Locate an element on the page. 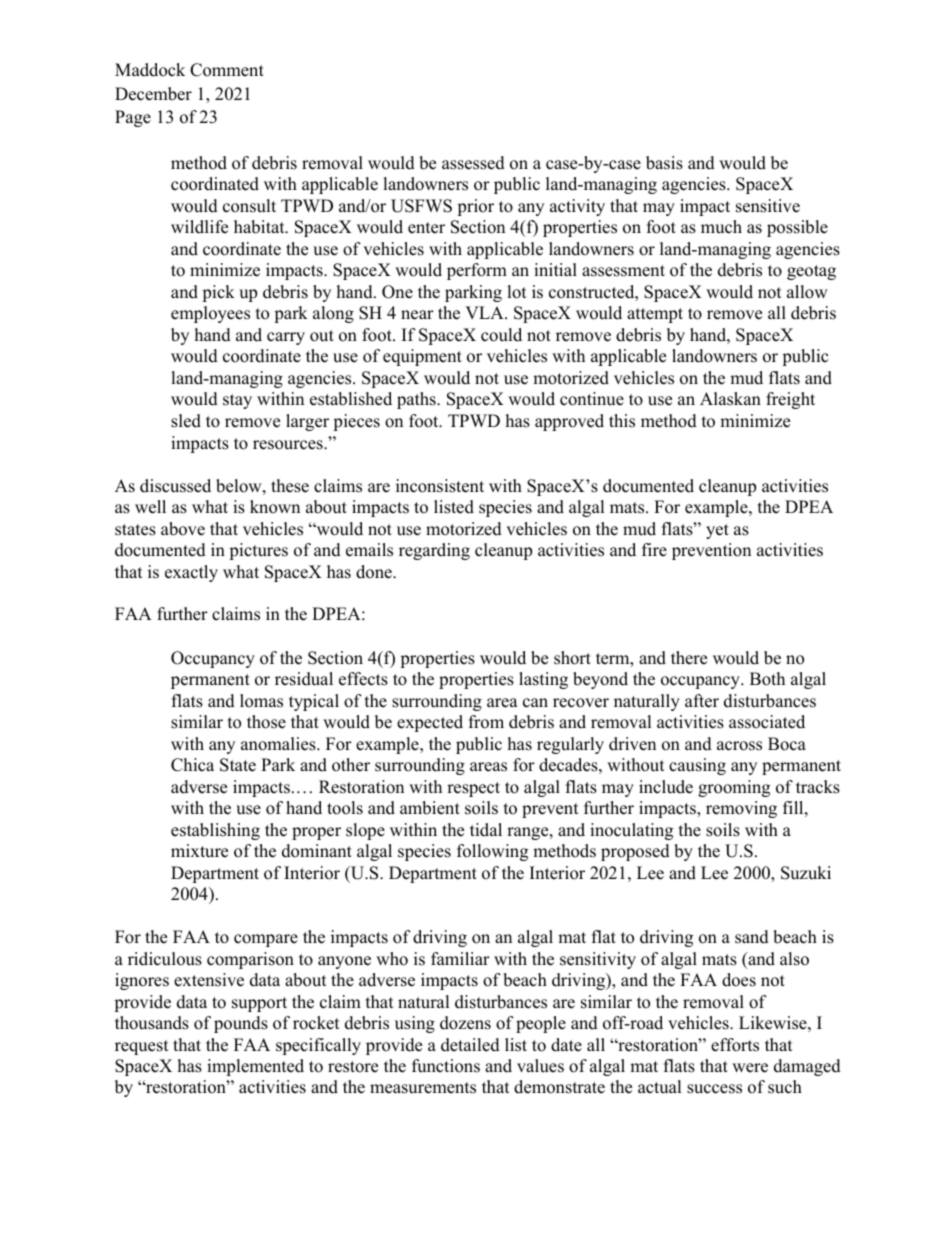 The image size is (952, 1233). paths is located at coordinates (417, 400).
